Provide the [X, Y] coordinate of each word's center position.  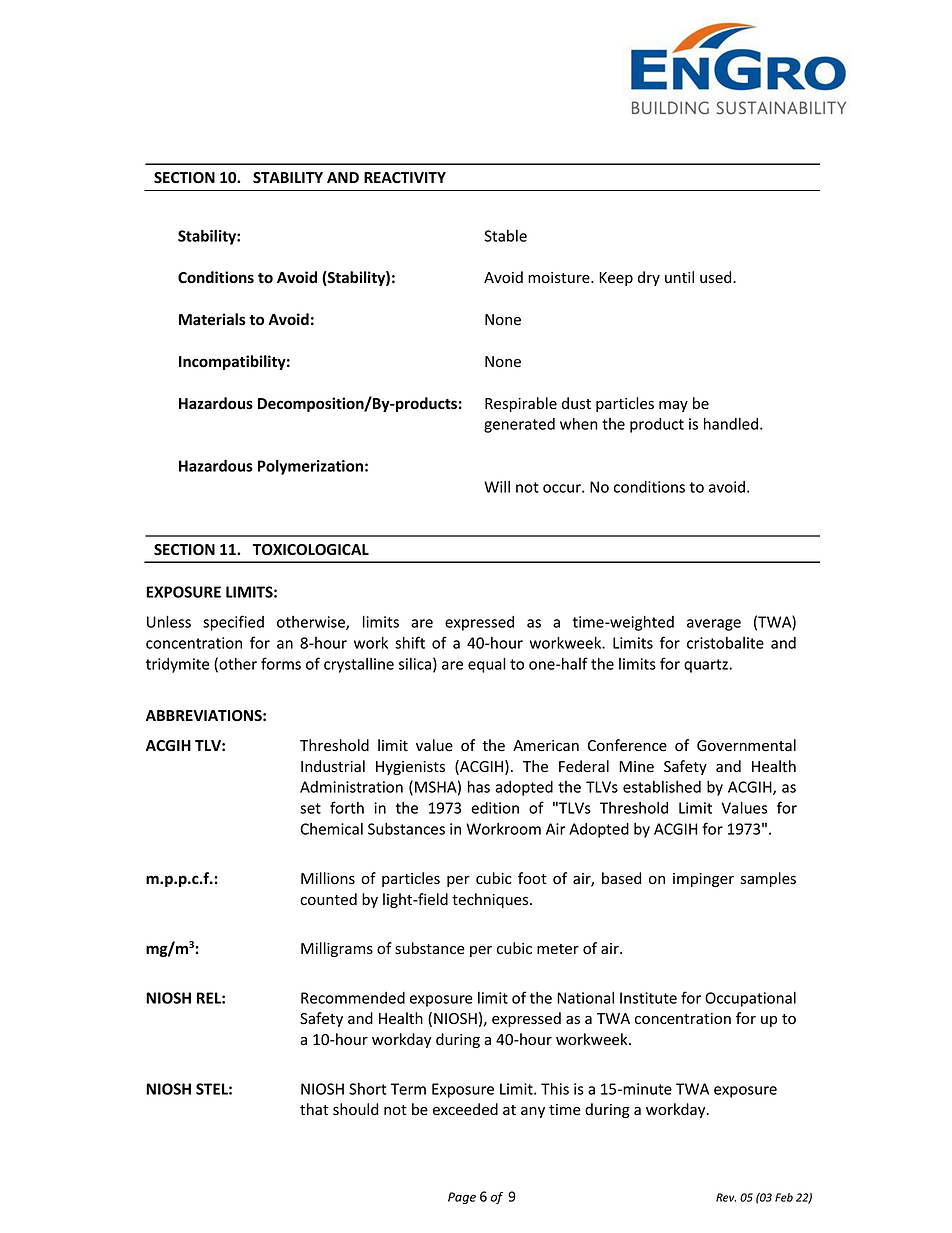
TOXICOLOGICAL [311, 550]
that [314, 1109]
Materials [212, 319]
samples [768, 879]
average [714, 625]
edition [495, 808]
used [717, 277]
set [310, 808]
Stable [505, 236]
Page [462, 1198]
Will [497, 487]
